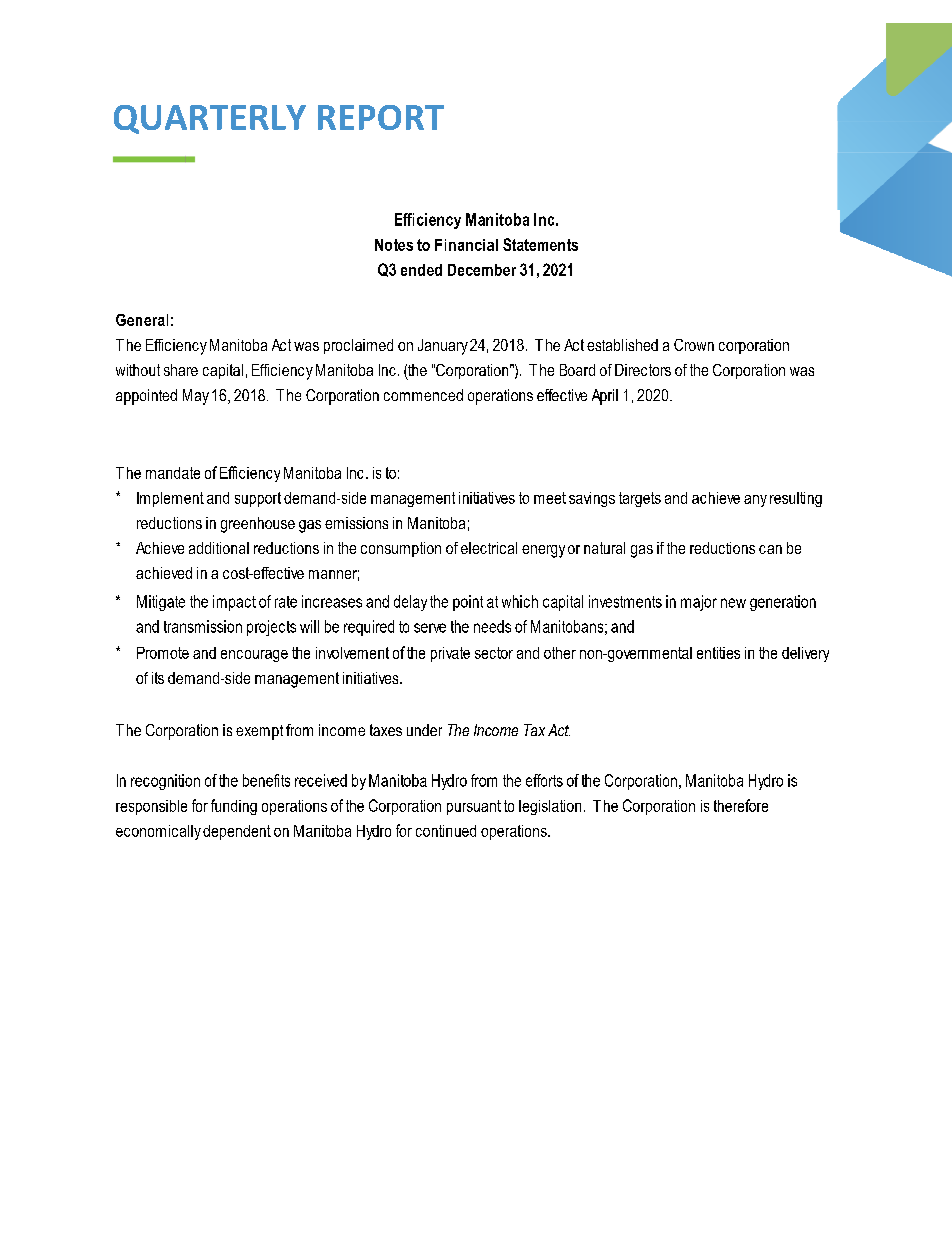 This image has height=1233, width=952. Describe the element at coordinates (381, 117) in the image. I see `REPORT` at that location.
